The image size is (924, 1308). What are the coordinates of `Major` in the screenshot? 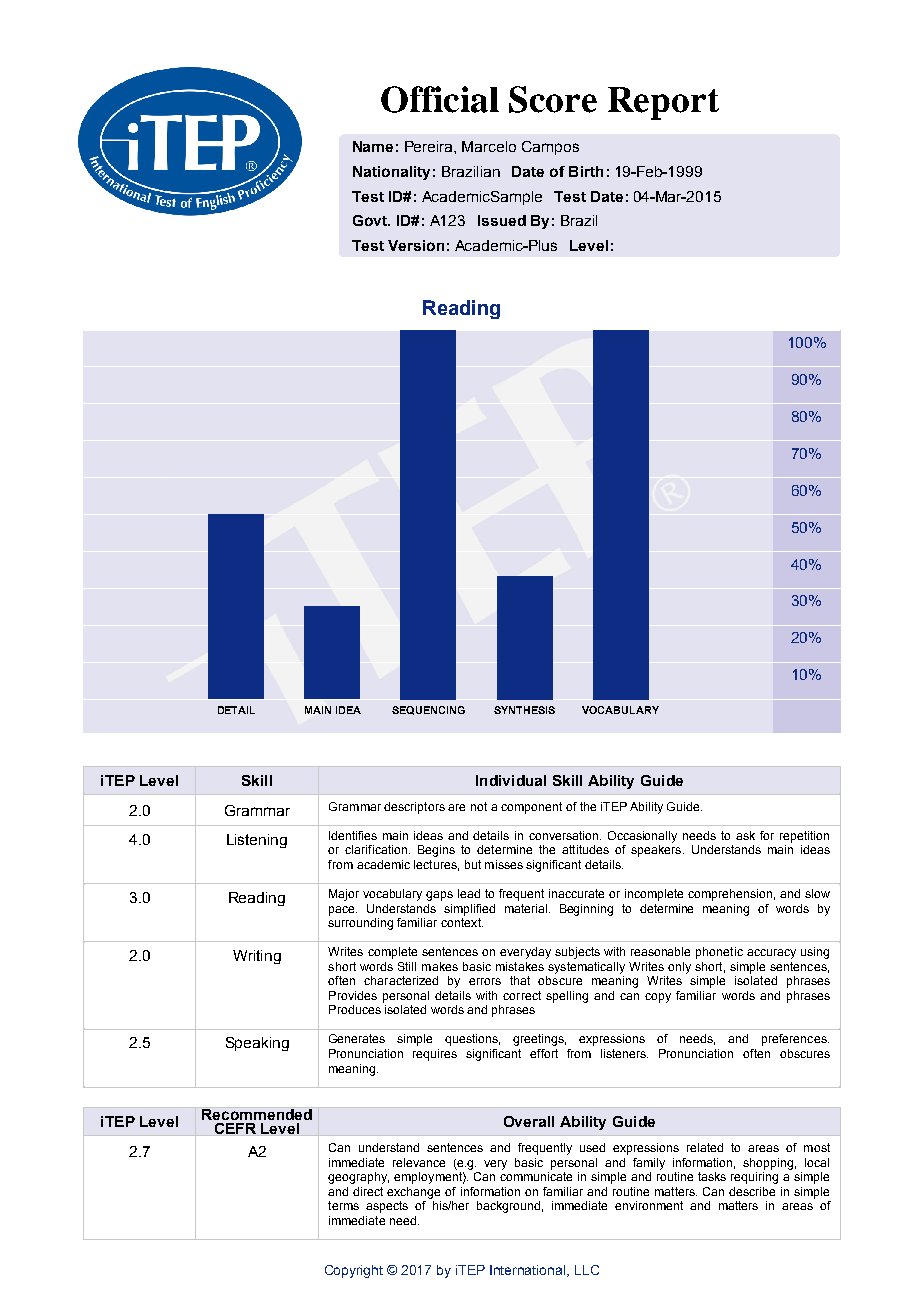 It's located at (344, 895).
